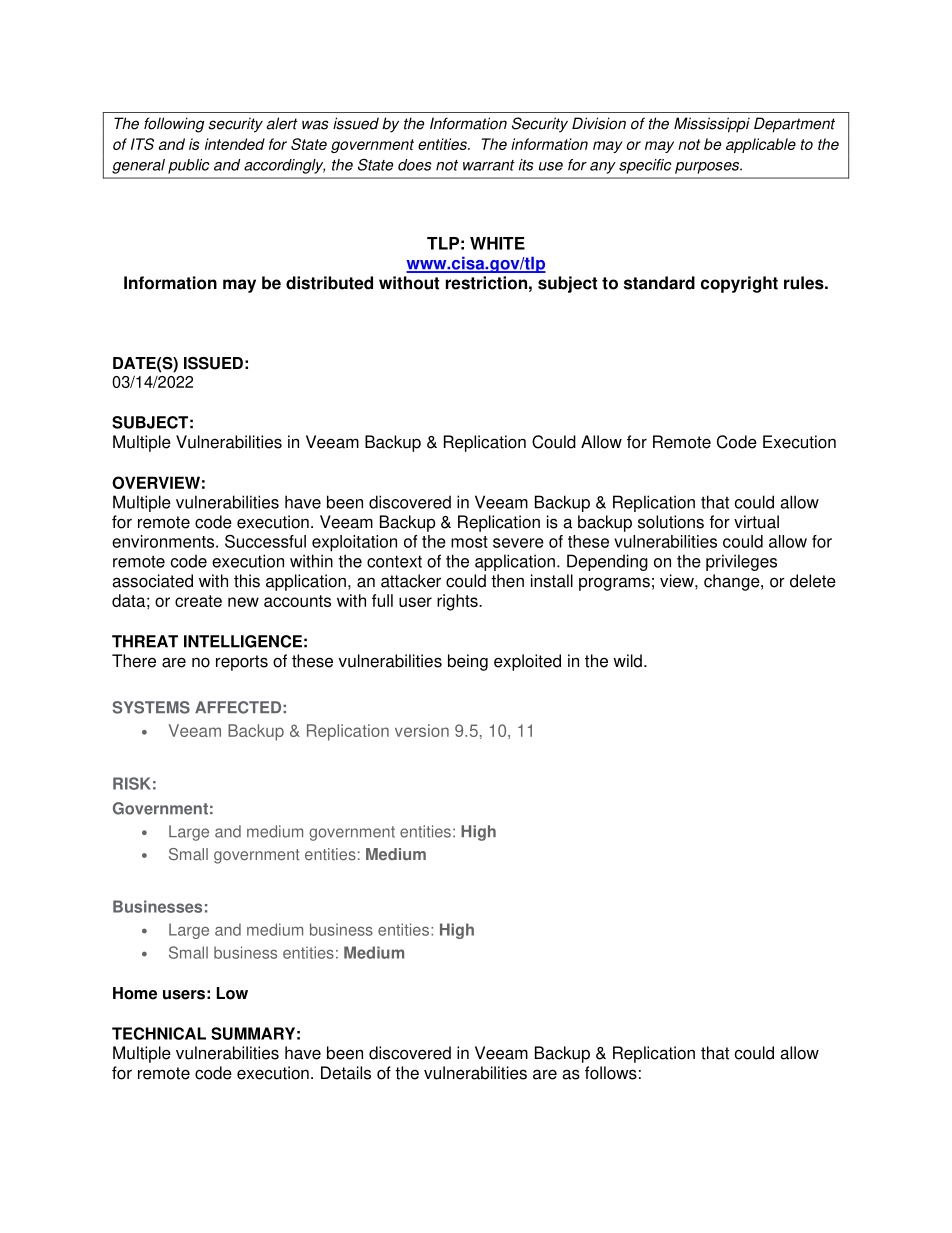  What do you see at coordinates (235, 144) in the screenshot?
I see `intended` at bounding box center [235, 144].
